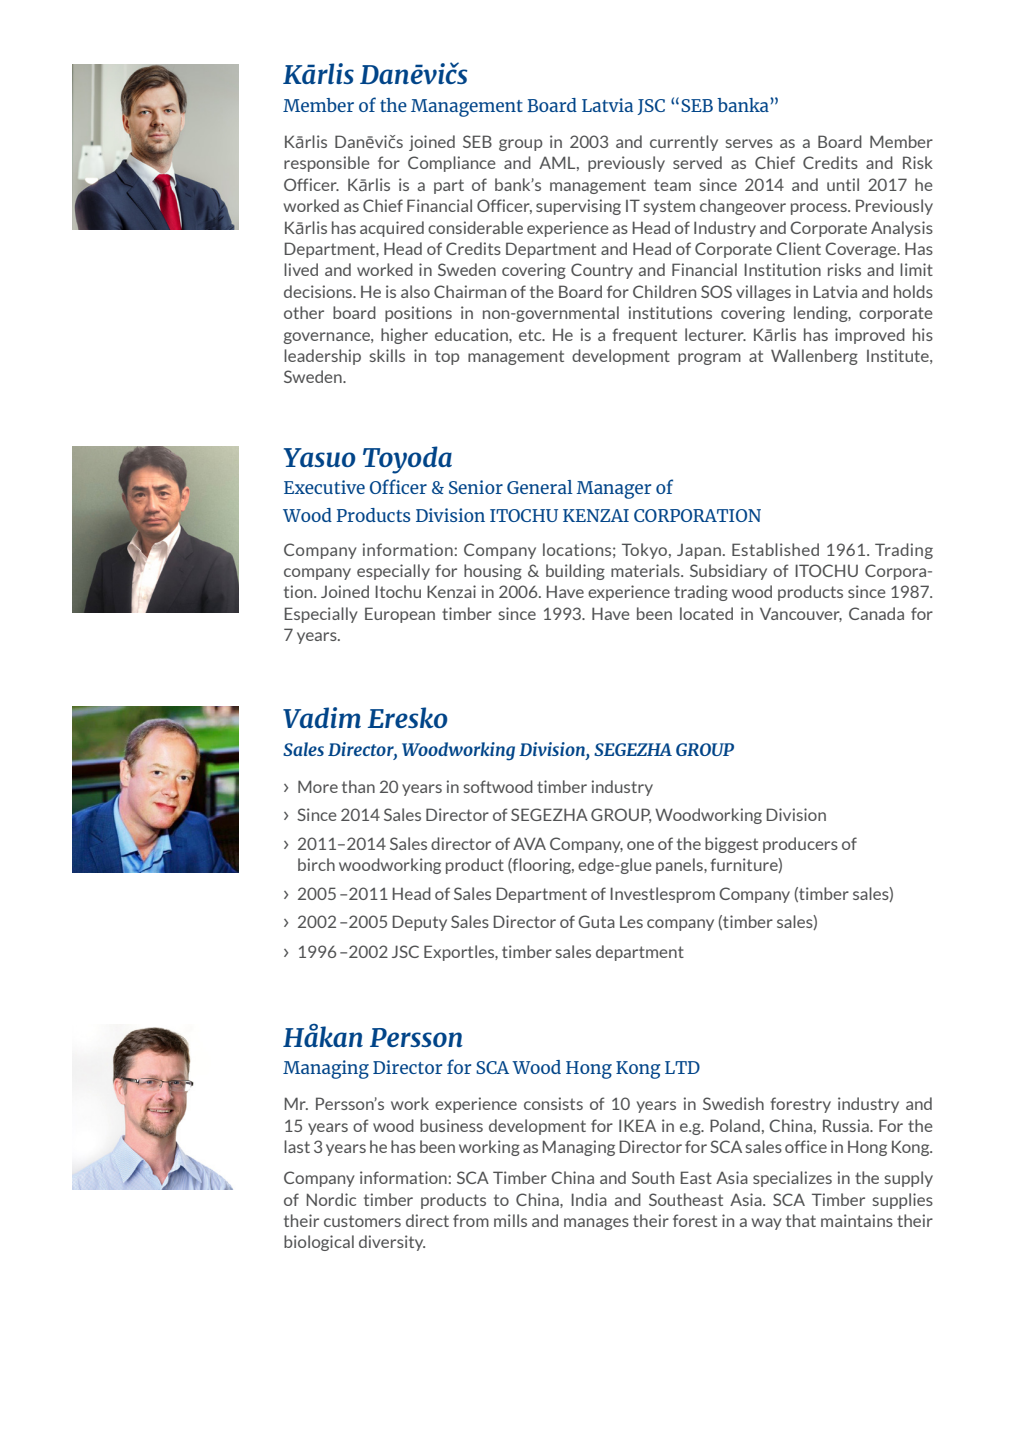 This screenshot has height=1440, width=1018. I want to click on located, so click(706, 613).
